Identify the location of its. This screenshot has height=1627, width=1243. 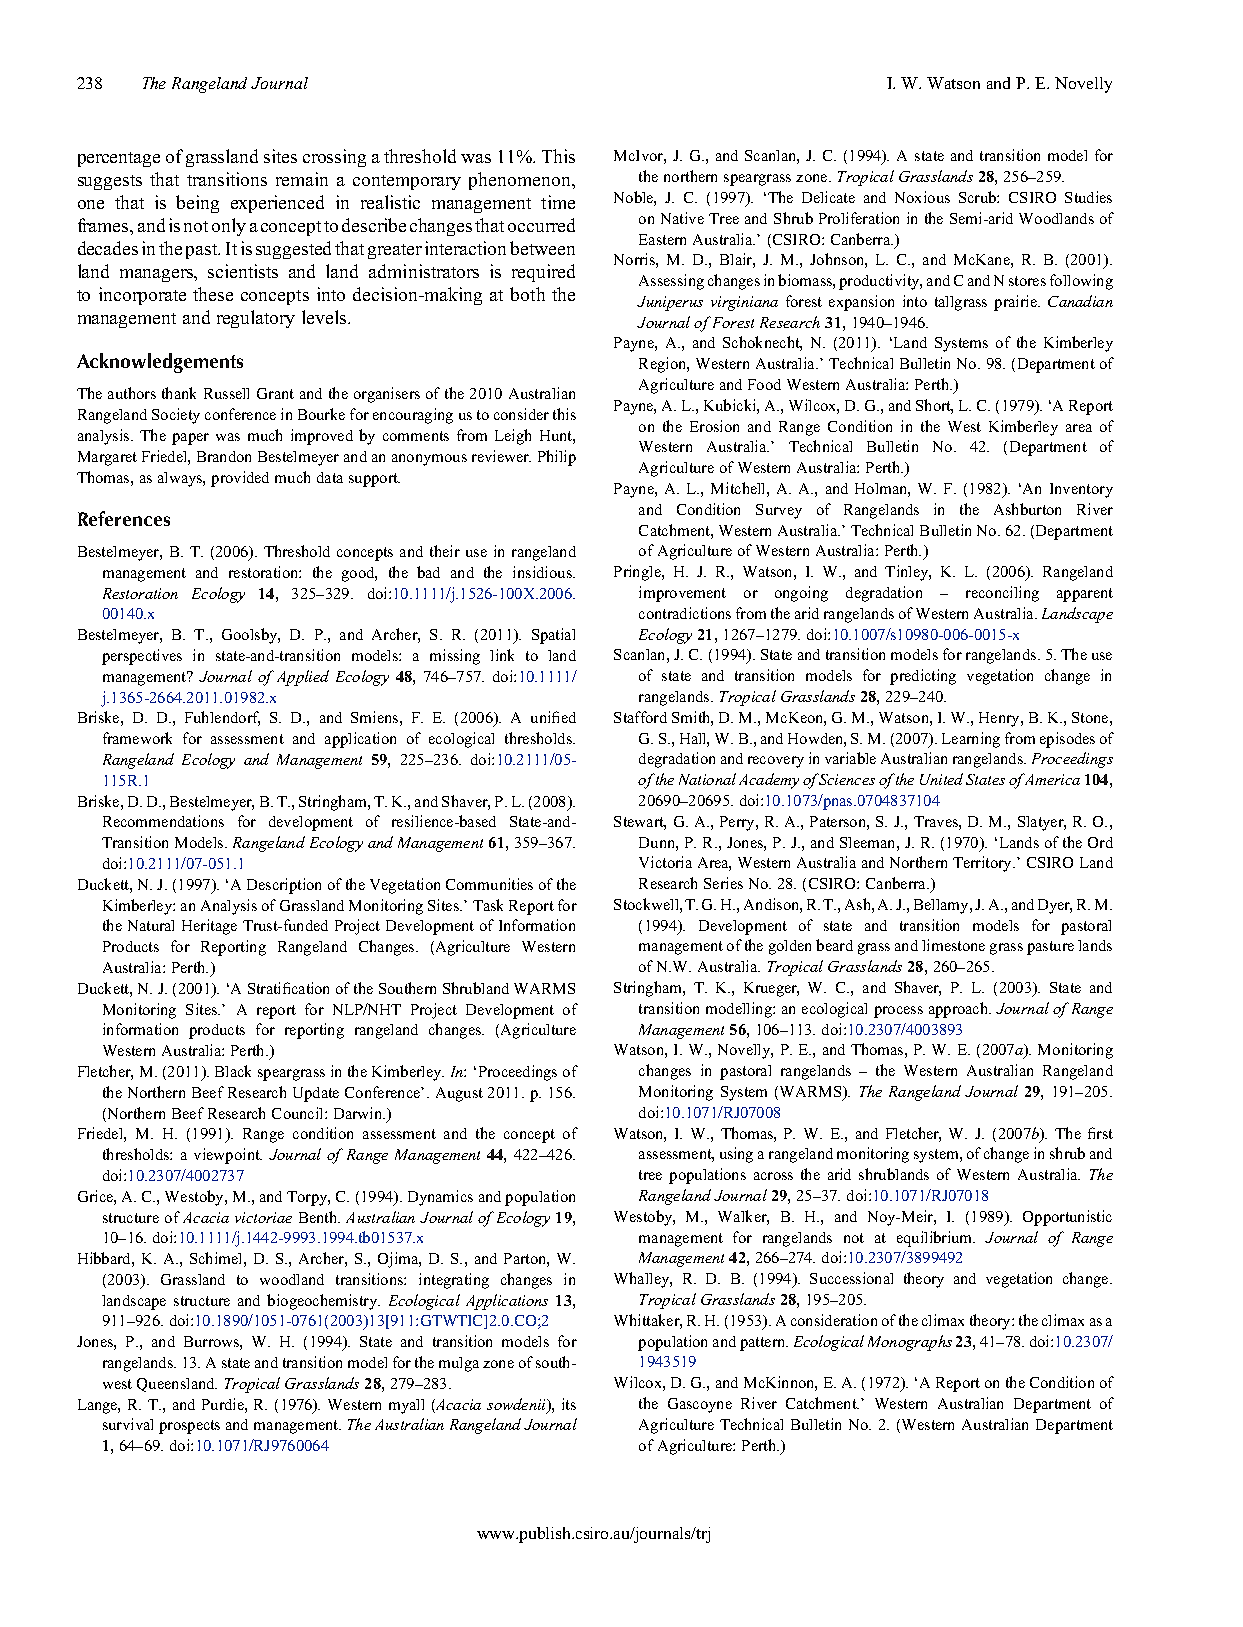
(569, 1404).
